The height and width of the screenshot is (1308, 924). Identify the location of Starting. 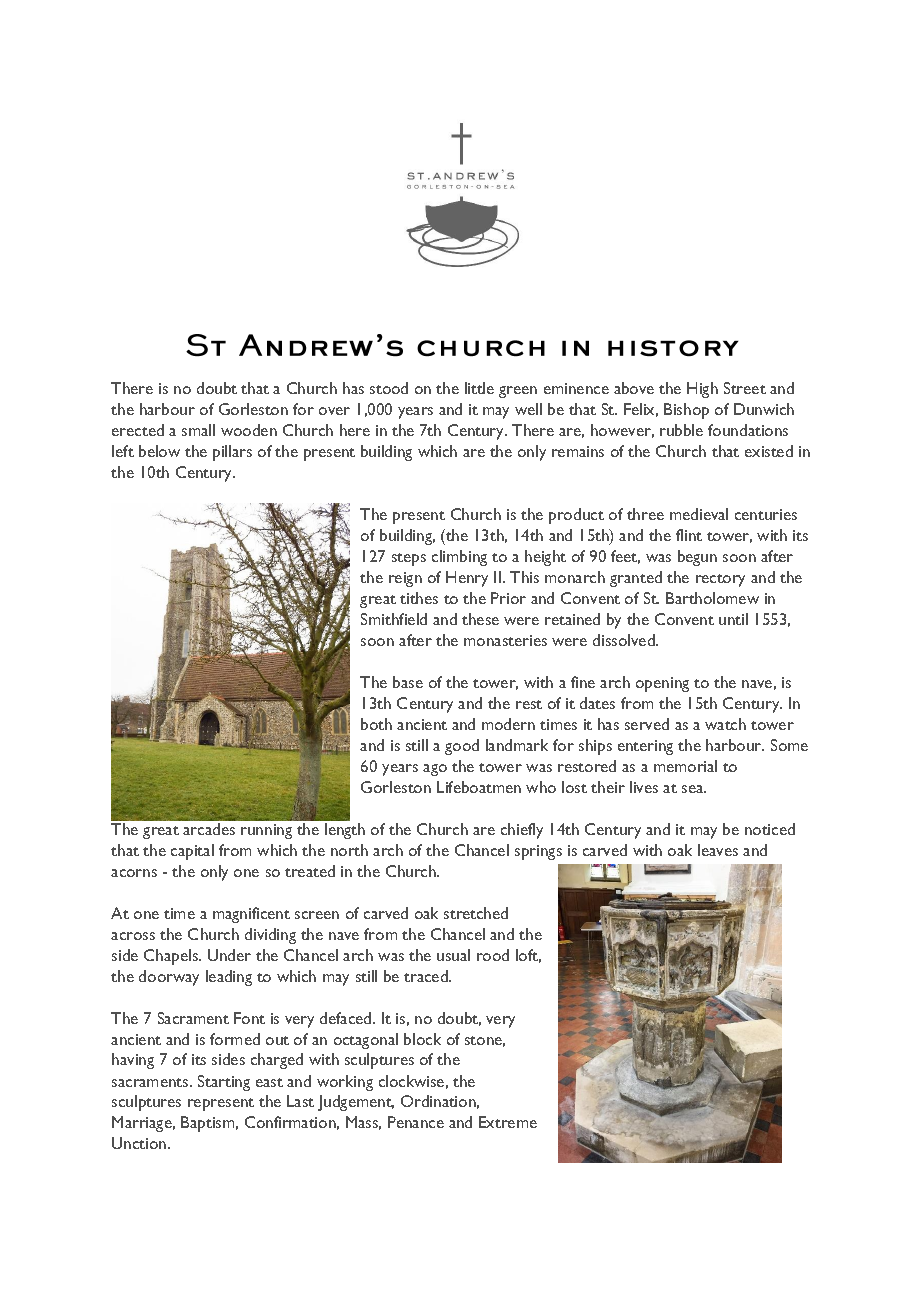
(224, 1083).
